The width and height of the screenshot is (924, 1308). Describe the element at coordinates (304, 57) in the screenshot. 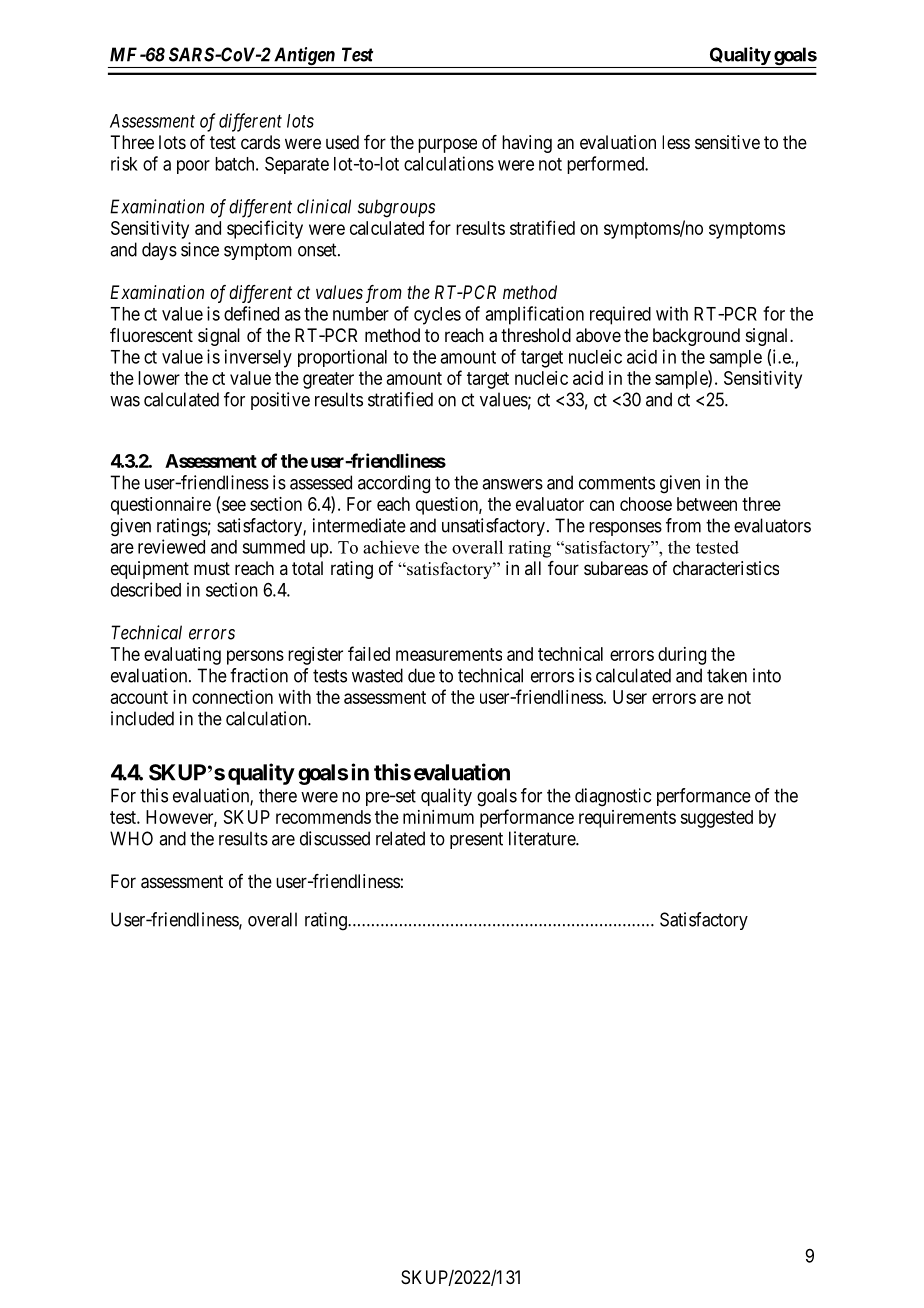

I see `Antigen` at that location.
